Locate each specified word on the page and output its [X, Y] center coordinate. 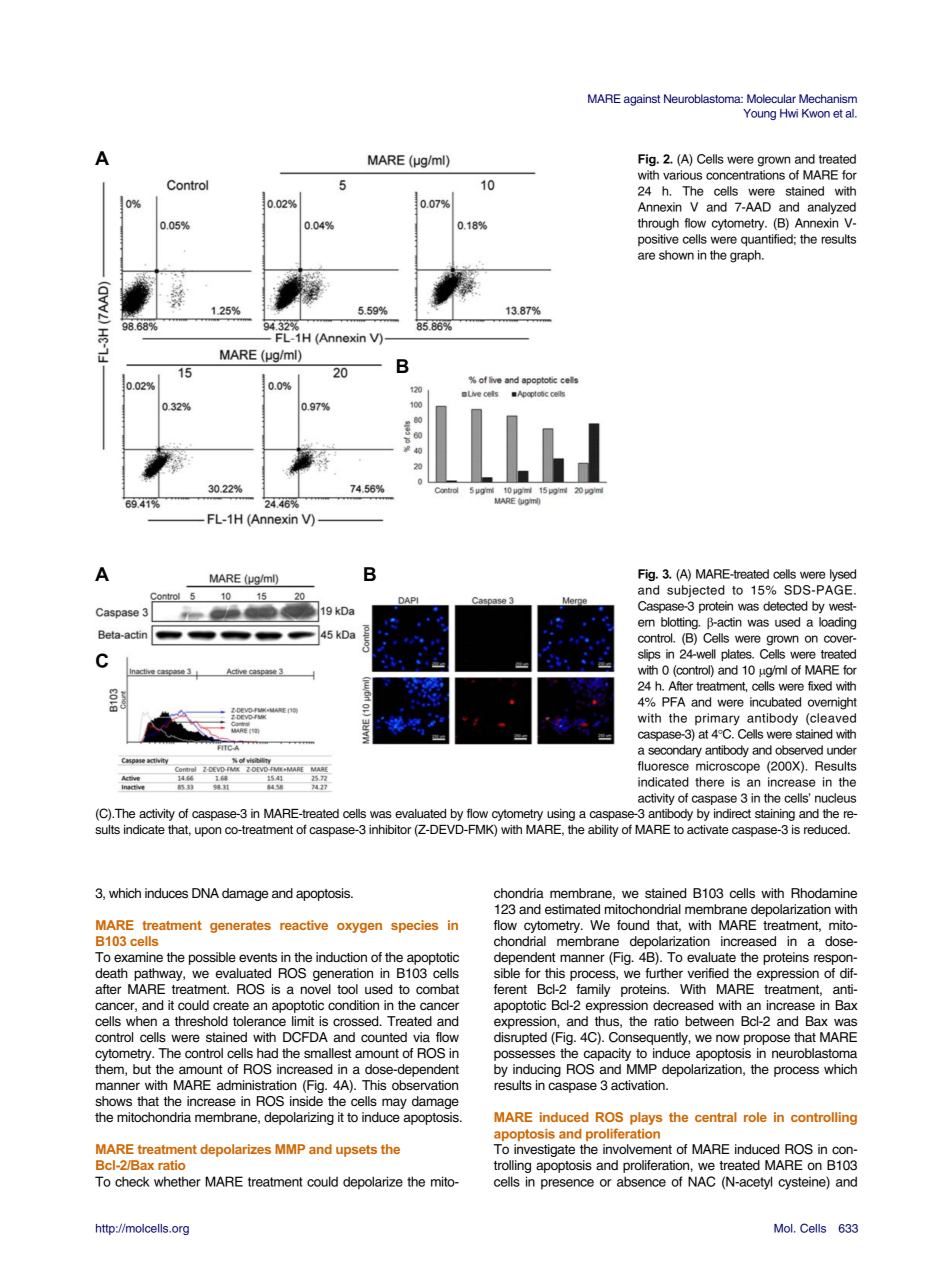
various [682, 175]
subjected [696, 591]
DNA [205, 893]
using [561, 815]
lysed [843, 575]
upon [208, 832]
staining [775, 815]
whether [177, 1181]
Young [759, 114]
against [642, 100]
